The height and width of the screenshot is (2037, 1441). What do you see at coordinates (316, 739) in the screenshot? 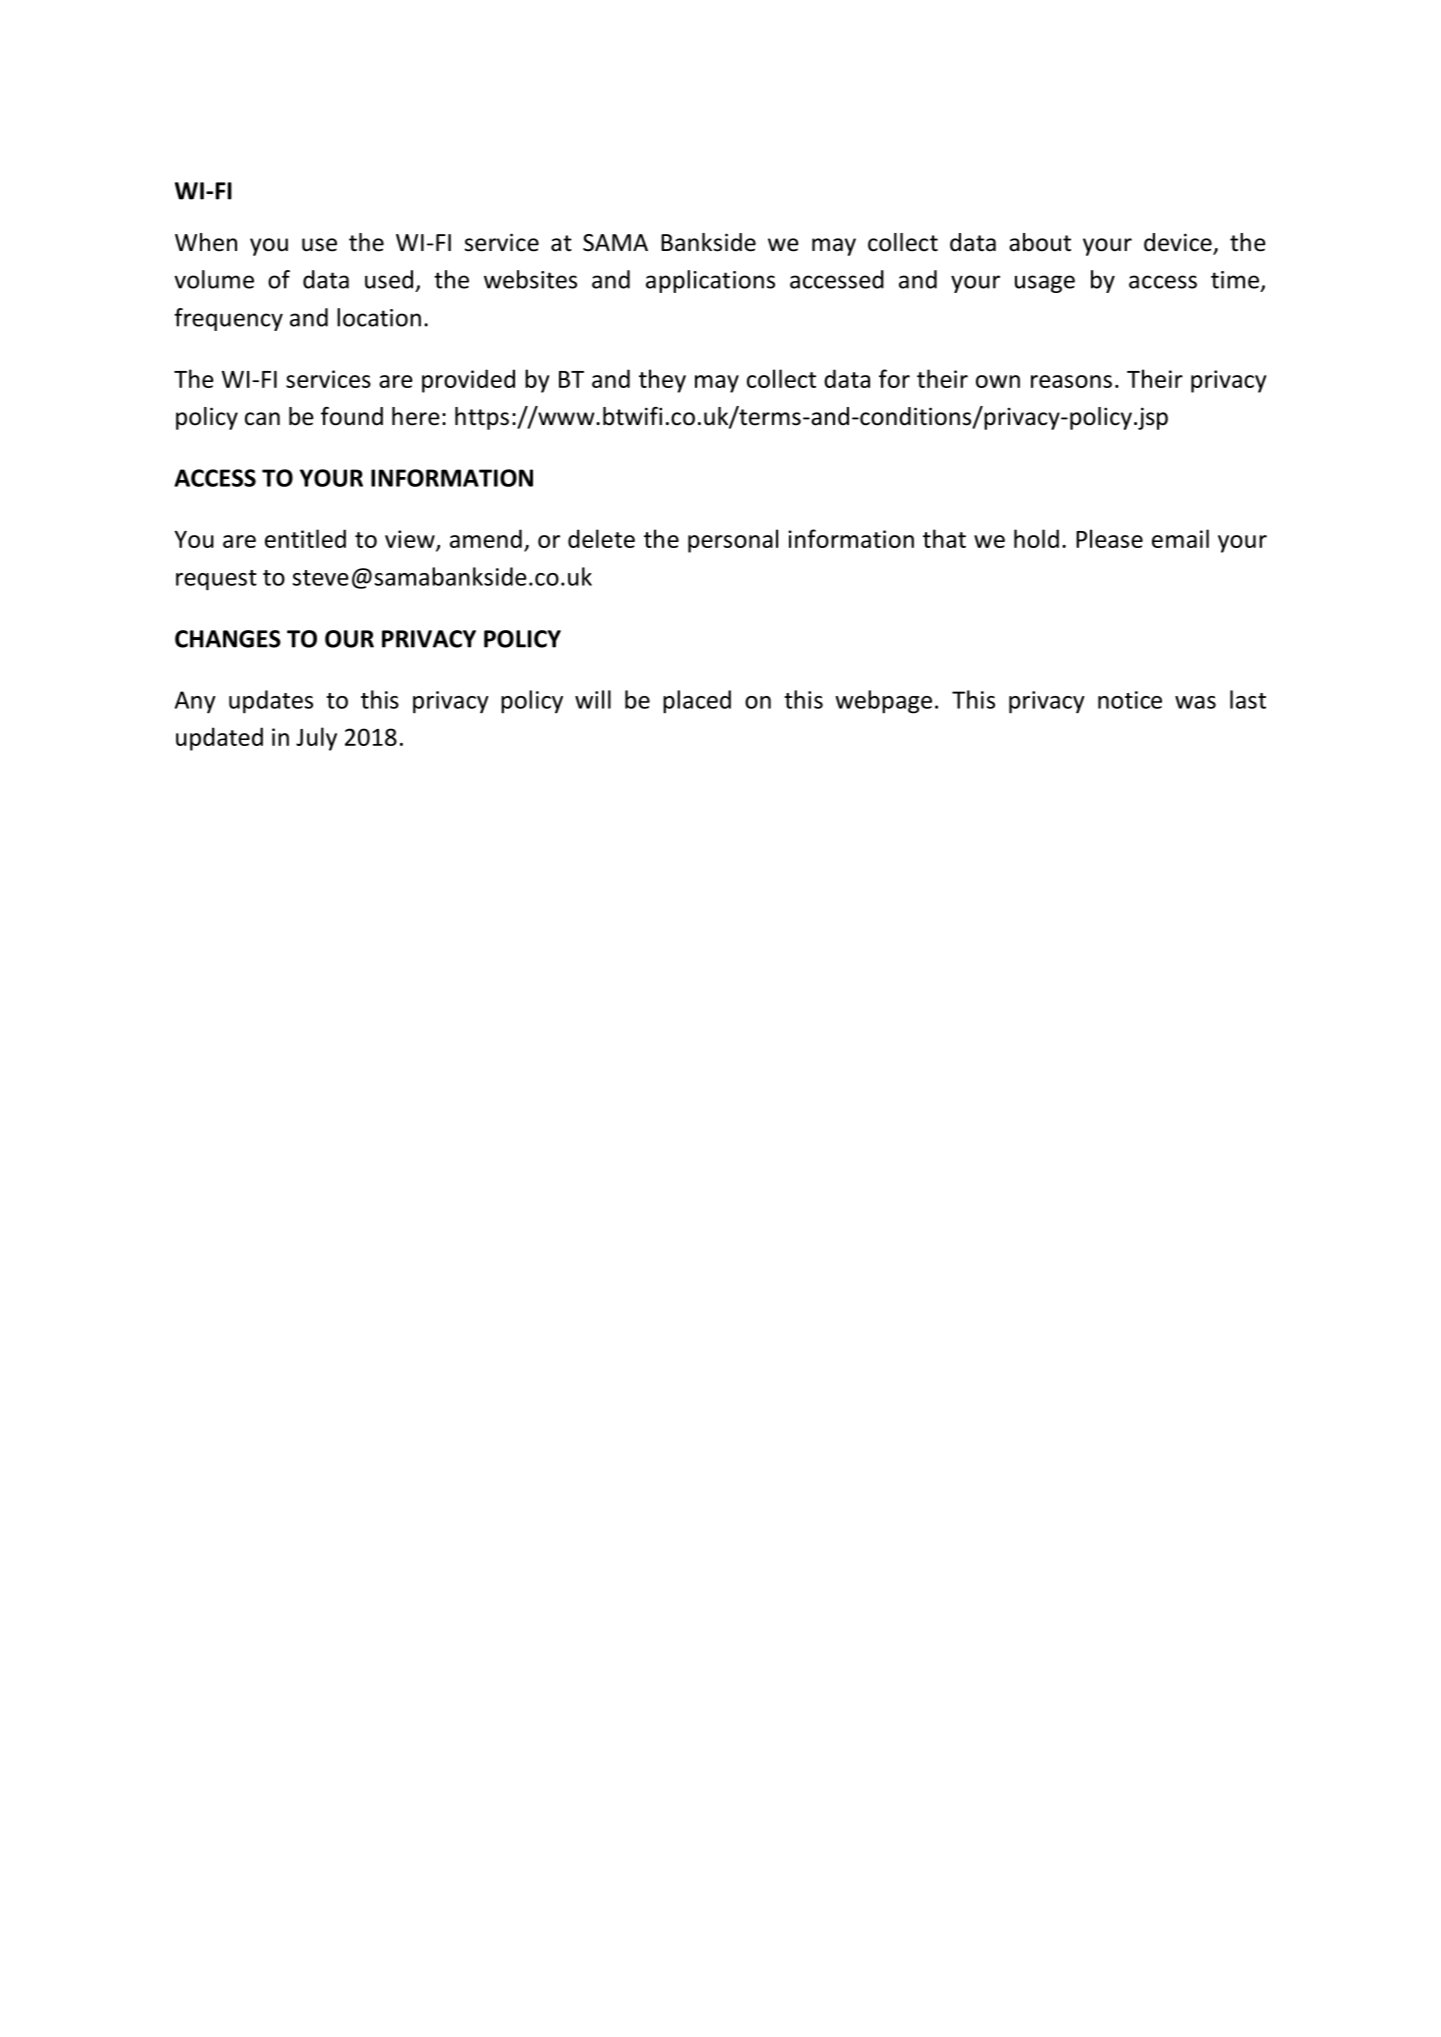
I see `July` at bounding box center [316, 739].
